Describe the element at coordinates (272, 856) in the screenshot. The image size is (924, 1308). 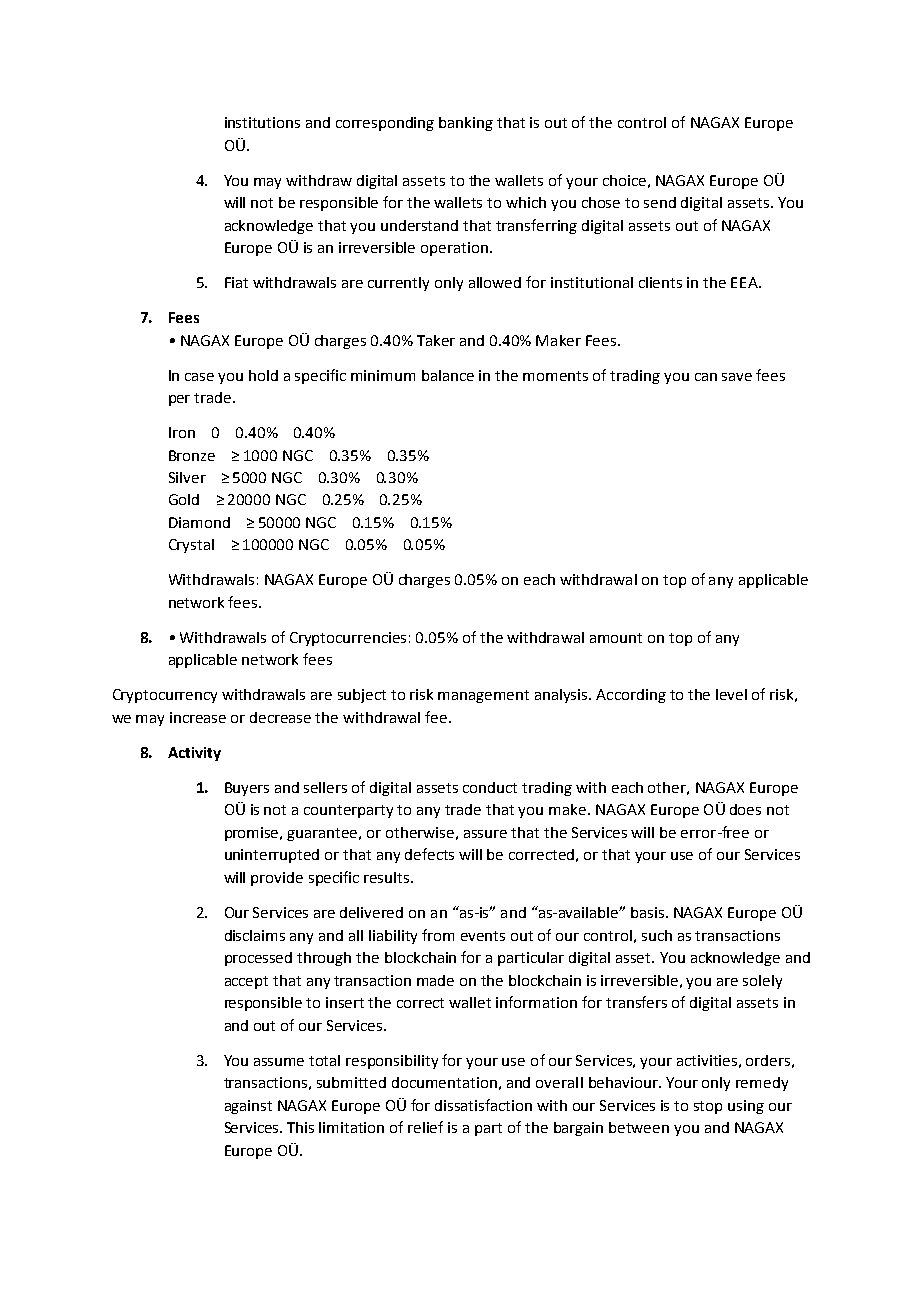
I see `uninterrupted` at that location.
